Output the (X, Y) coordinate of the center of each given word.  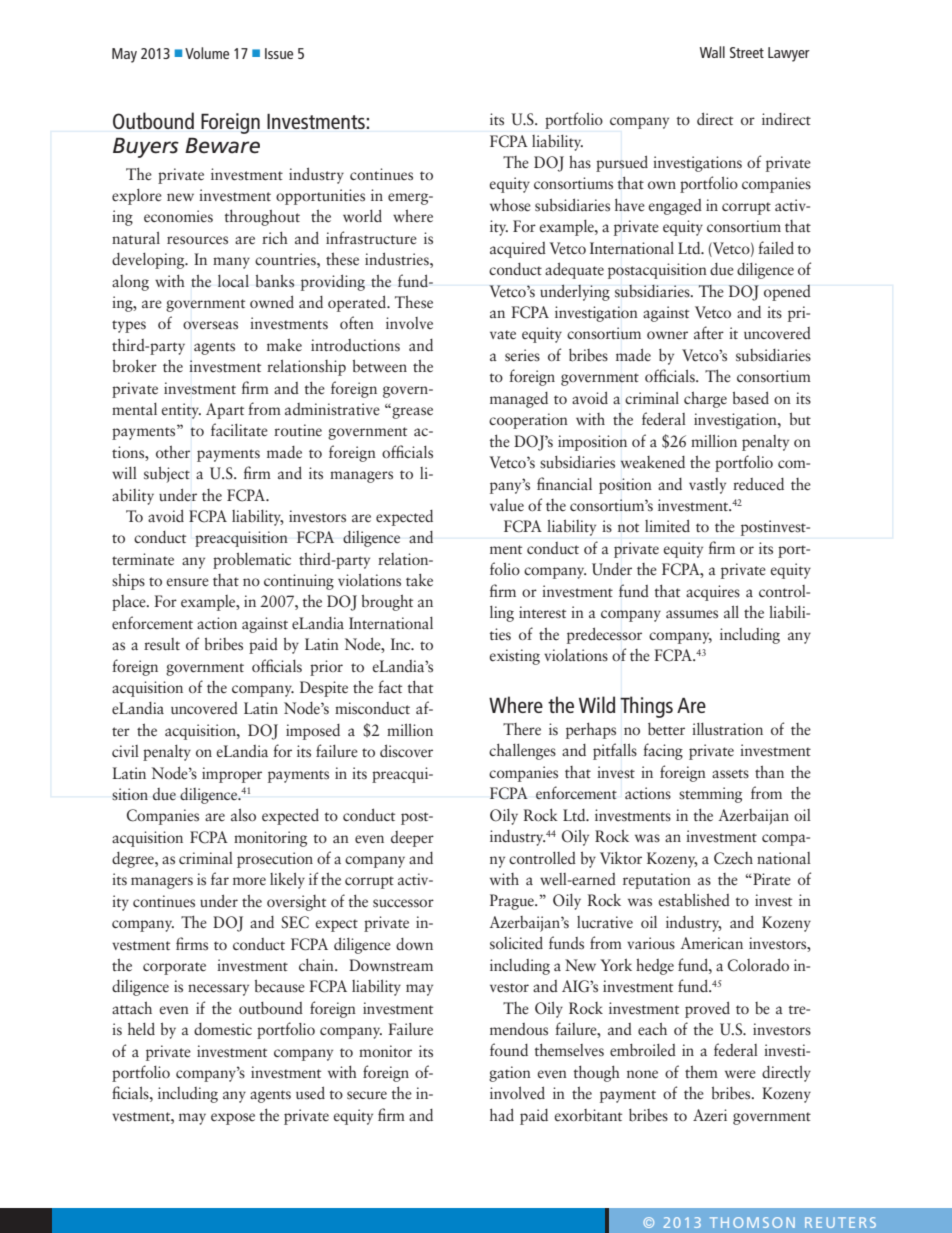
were (740, 1074)
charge (705, 399)
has (580, 162)
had (502, 1114)
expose (233, 1119)
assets (730, 774)
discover (406, 751)
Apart (225, 411)
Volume (207, 53)
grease (411, 412)
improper (232, 775)
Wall (712, 52)
